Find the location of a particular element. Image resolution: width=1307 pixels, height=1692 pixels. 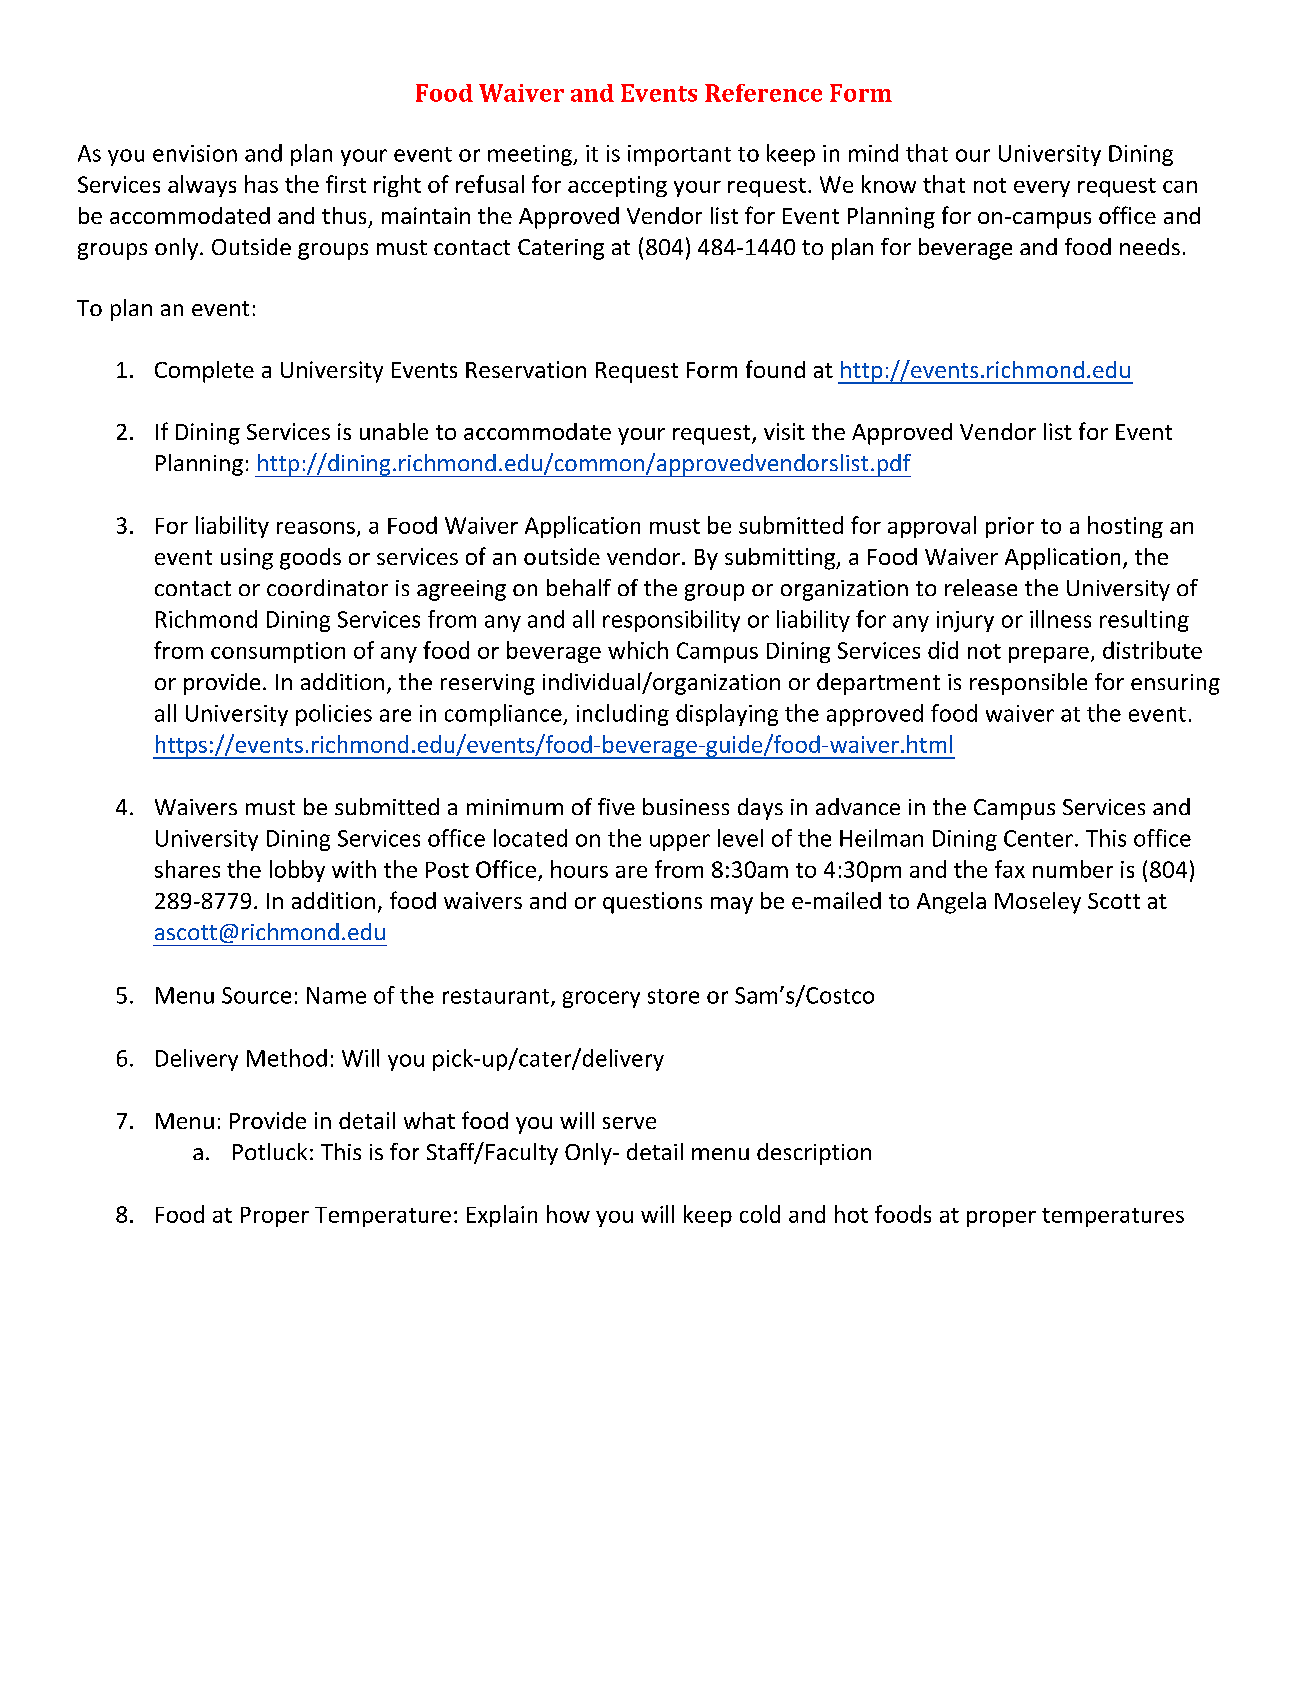

consumption is located at coordinates (278, 652).
